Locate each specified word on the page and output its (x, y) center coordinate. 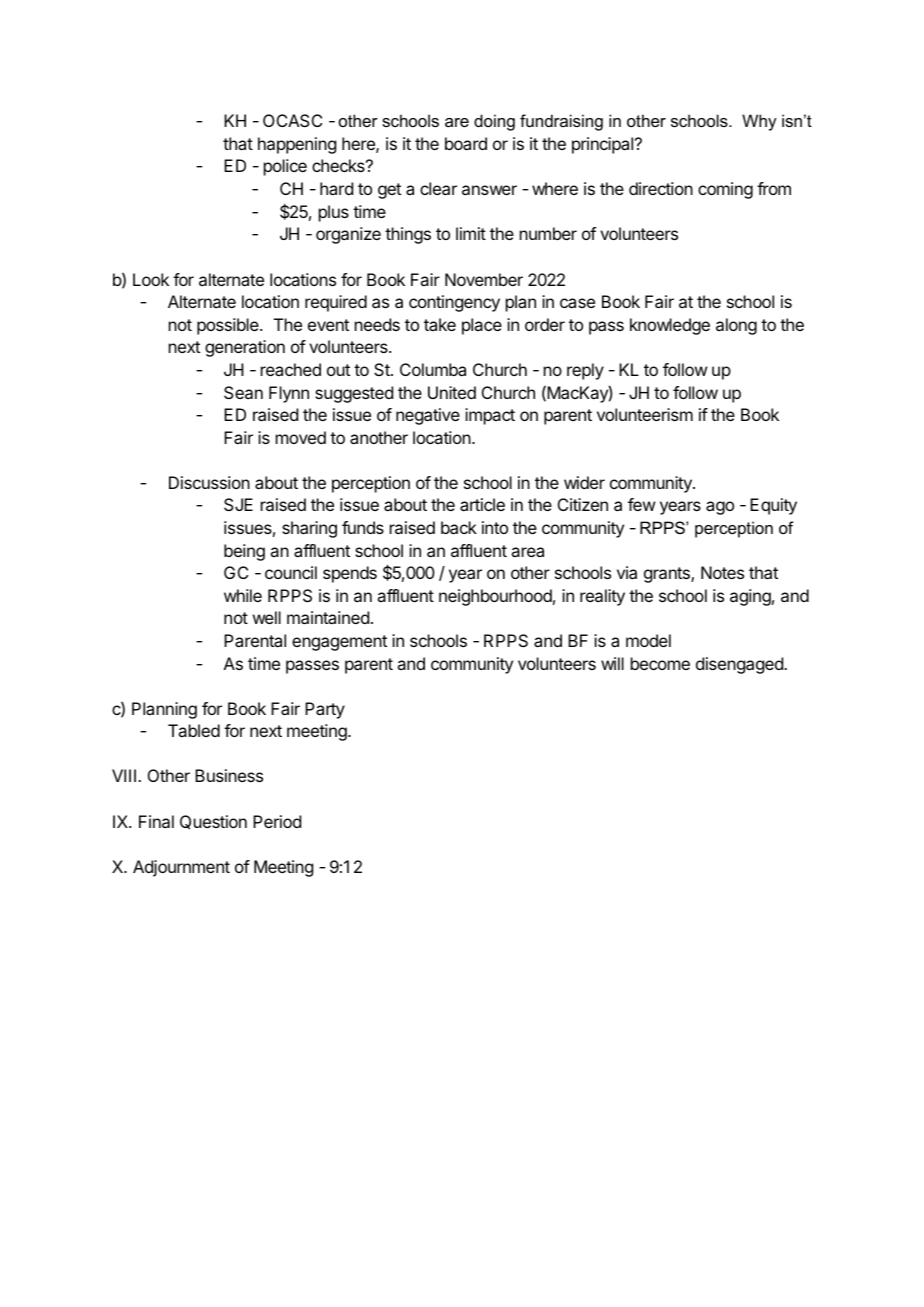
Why (759, 122)
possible (229, 326)
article (482, 504)
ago (720, 508)
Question (213, 822)
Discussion (209, 482)
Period (277, 821)
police (285, 167)
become (660, 663)
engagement (339, 643)
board (466, 143)
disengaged (740, 665)
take (440, 324)
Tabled (194, 730)
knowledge (670, 326)
